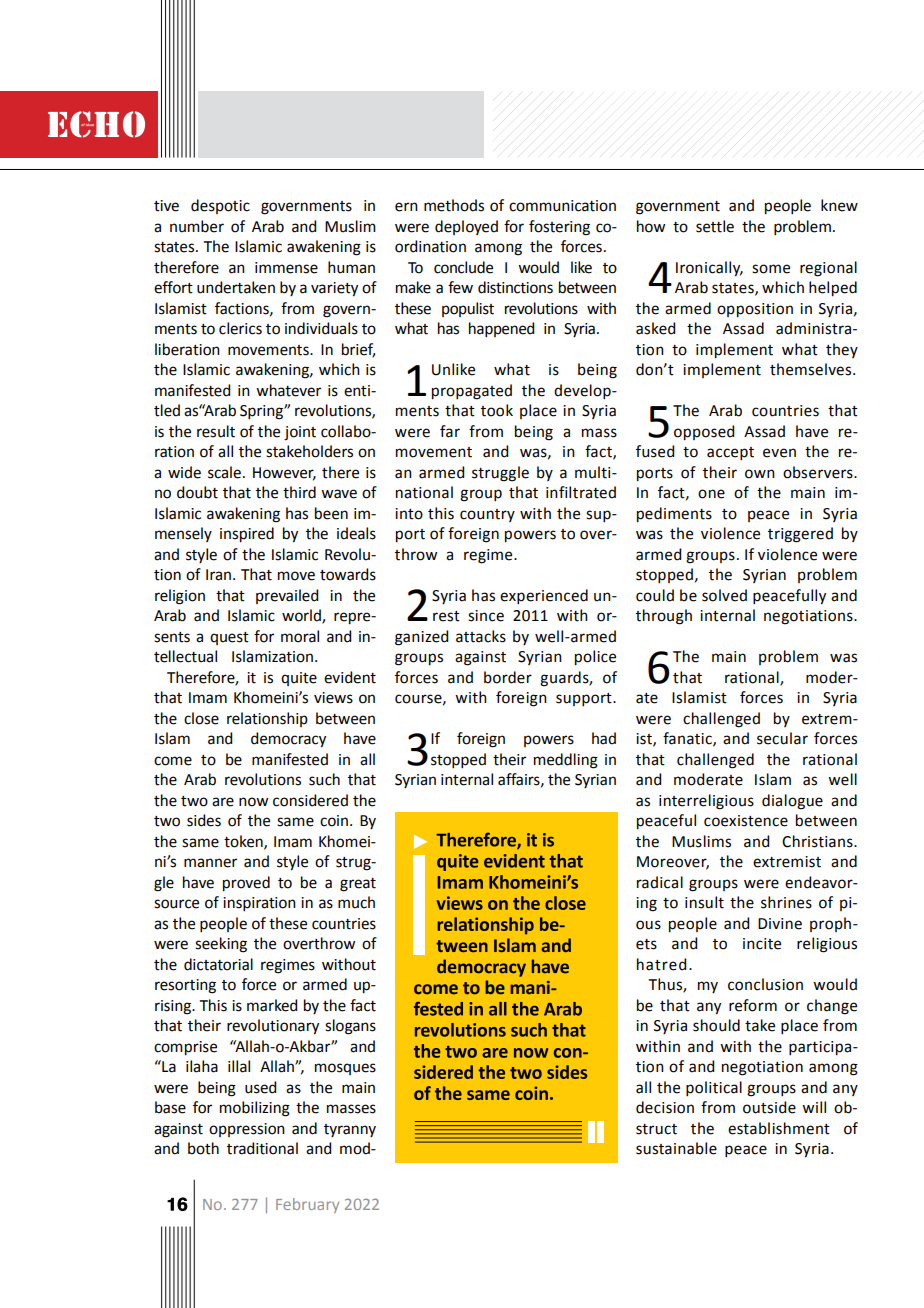 The height and width of the image is (1308, 924). Describe the element at coordinates (487, 515) in the image. I see `country` at that location.
